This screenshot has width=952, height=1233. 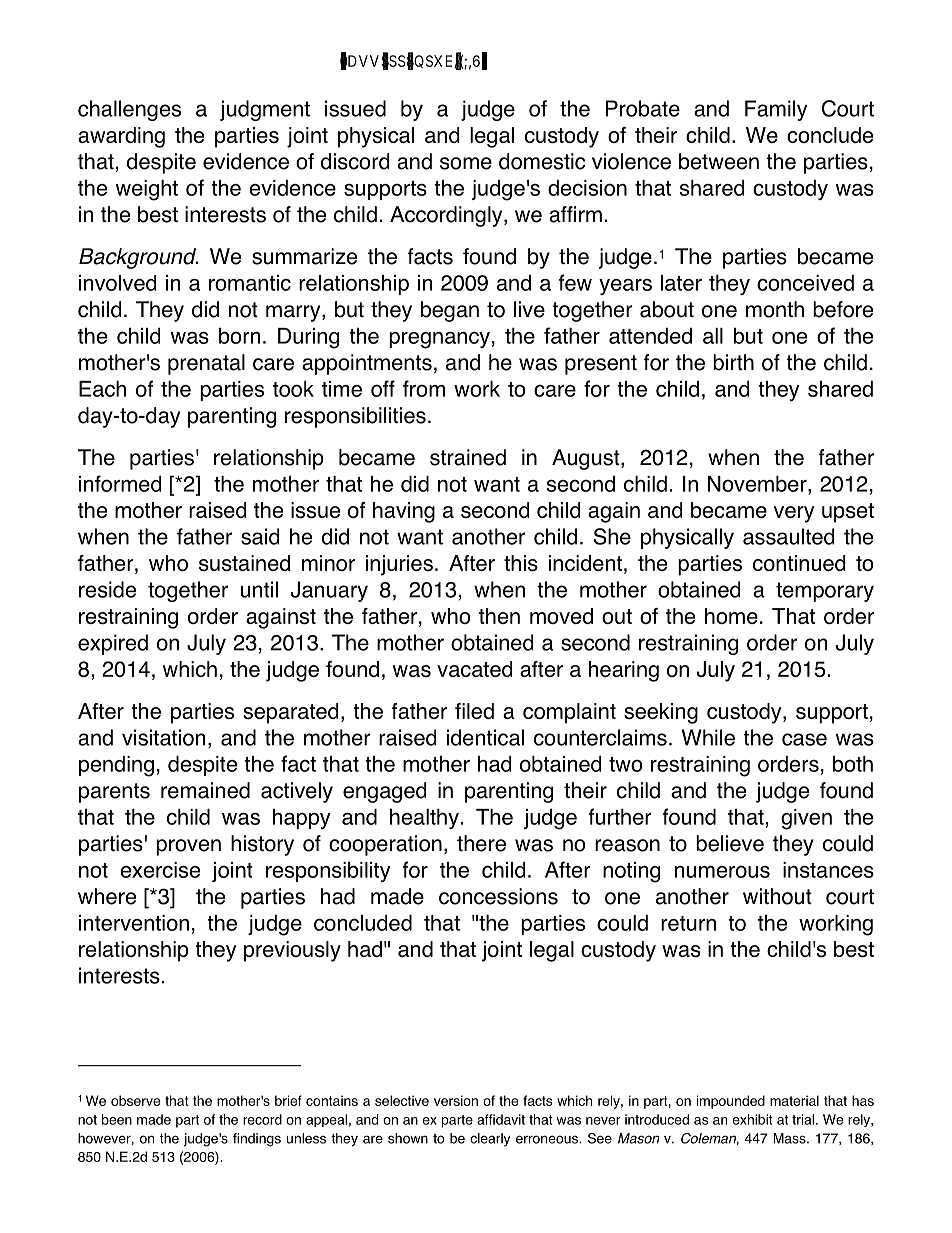 I want to click on some, so click(x=466, y=163).
